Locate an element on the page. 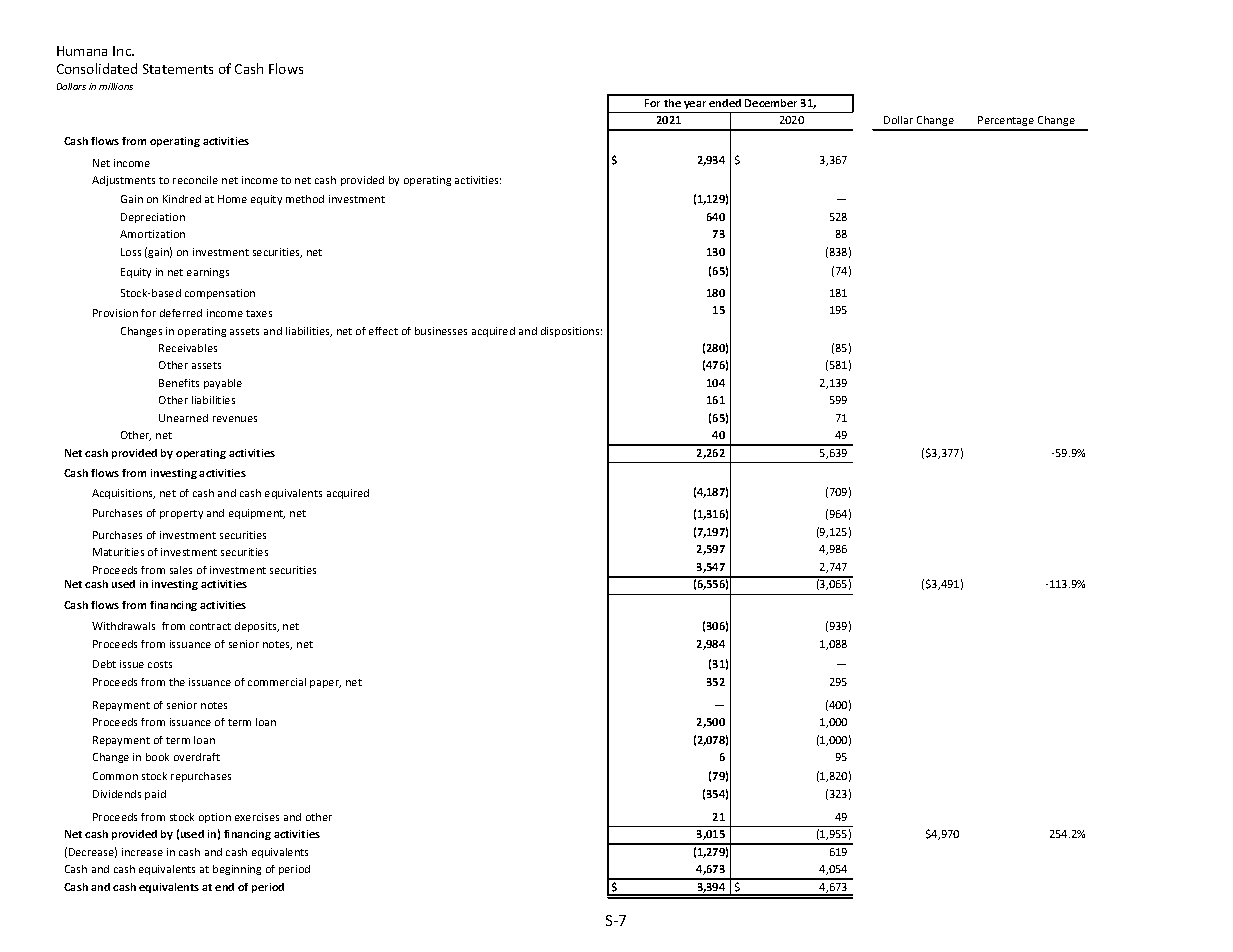  commercial is located at coordinates (277, 682).
